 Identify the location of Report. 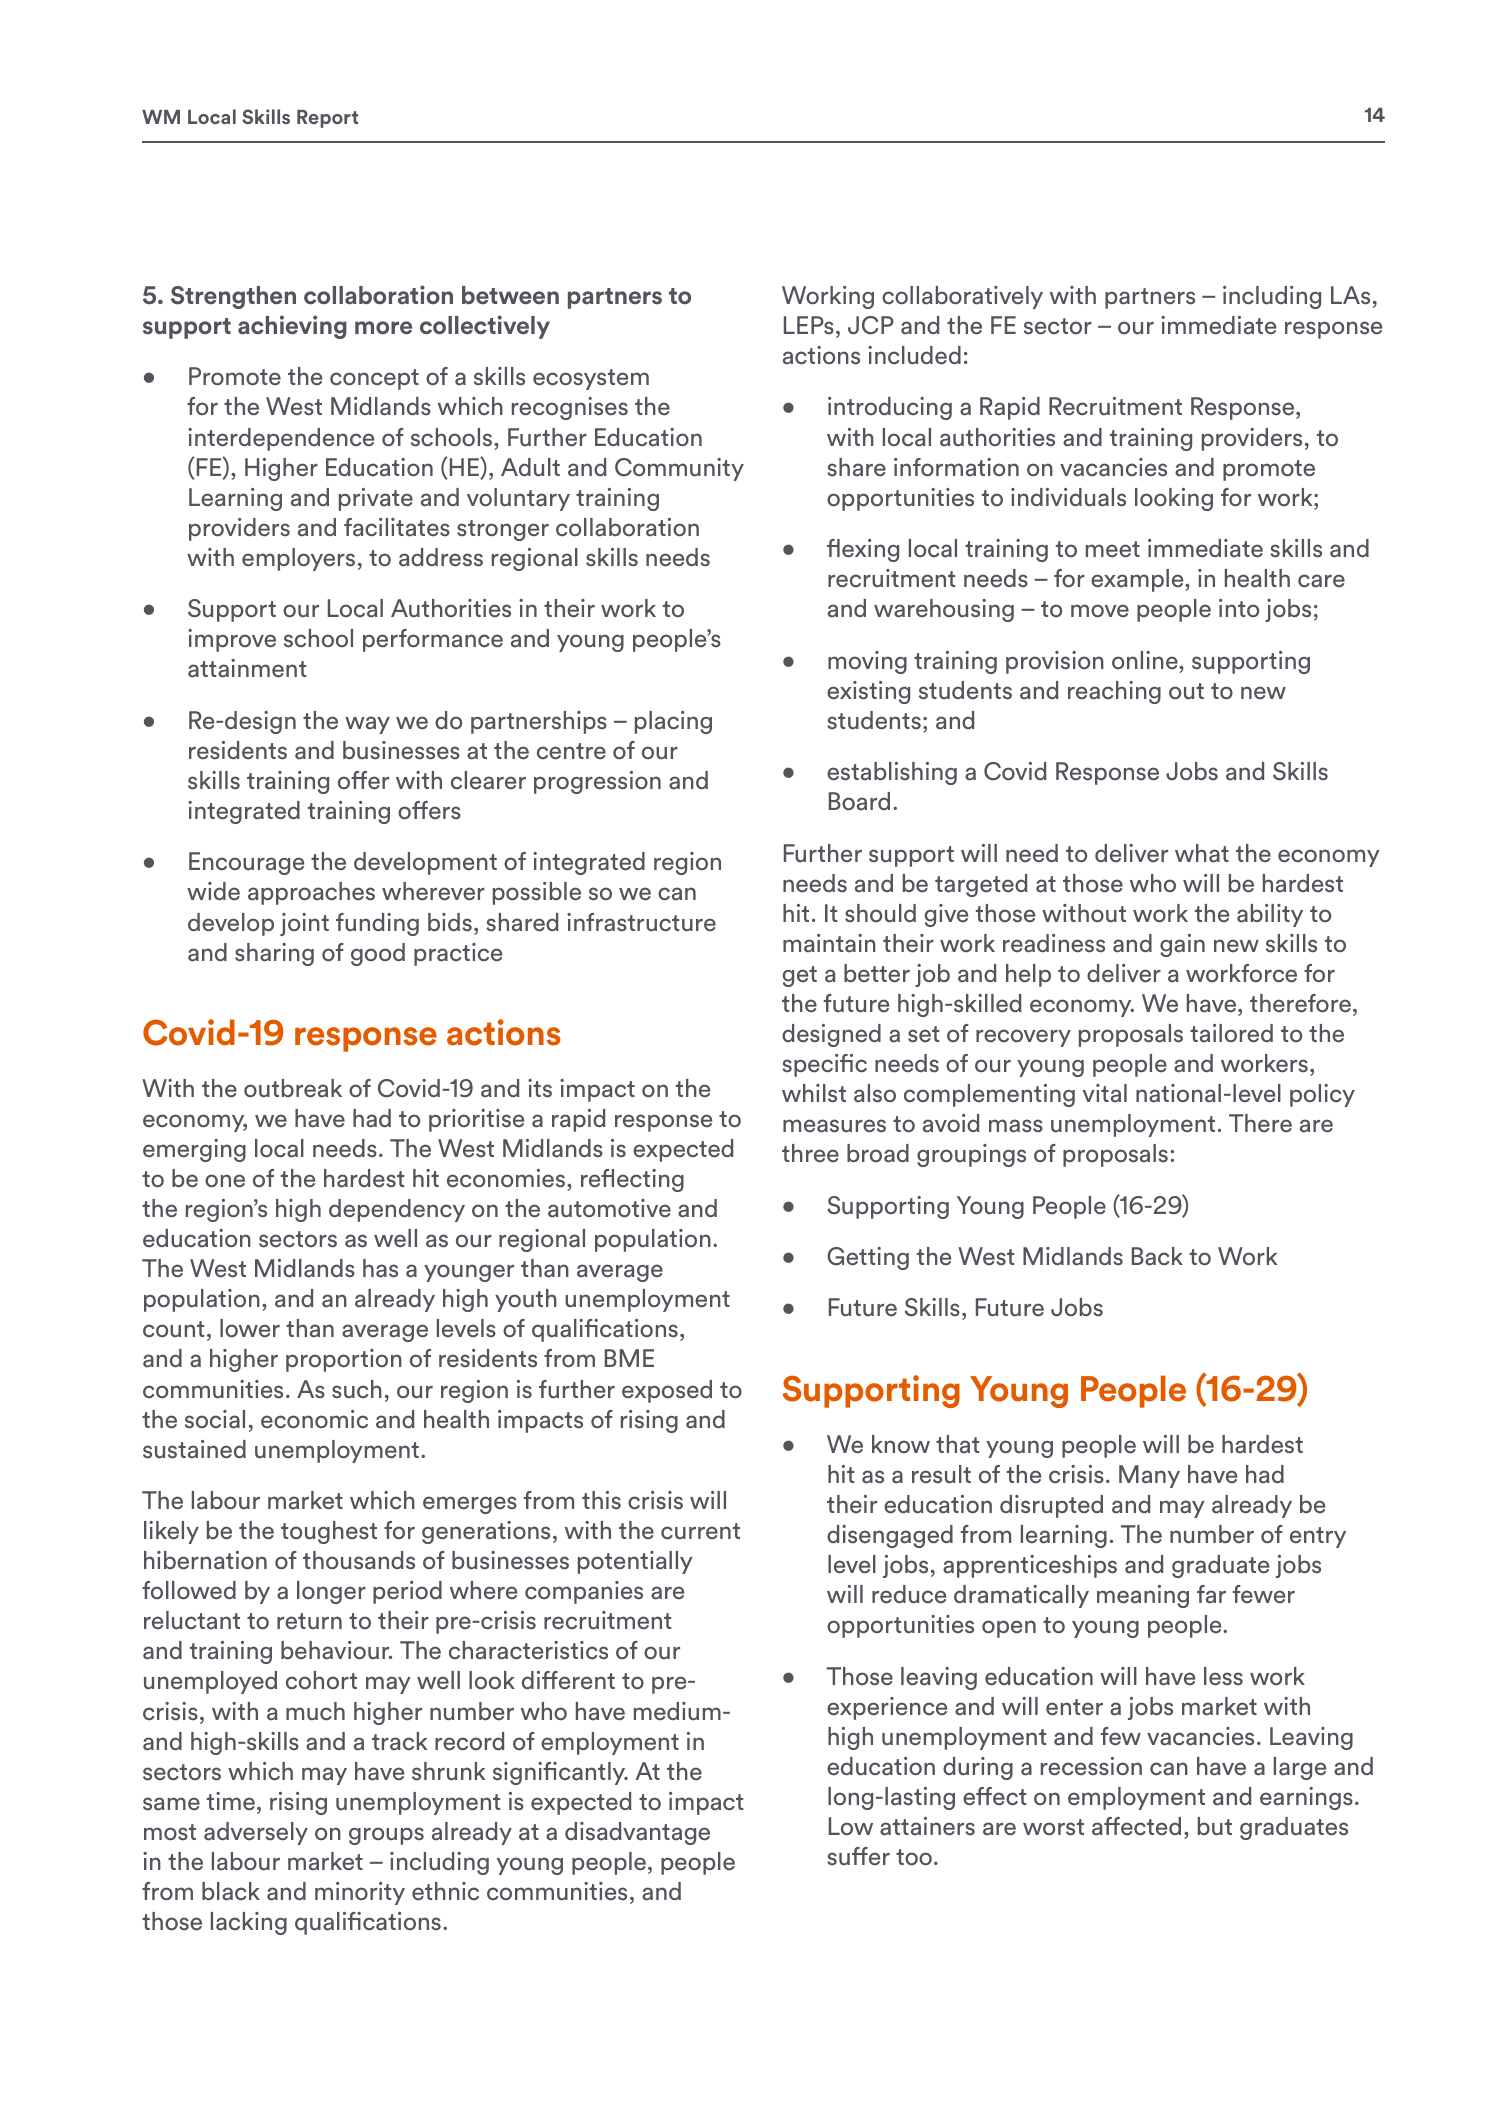
(327, 119).
